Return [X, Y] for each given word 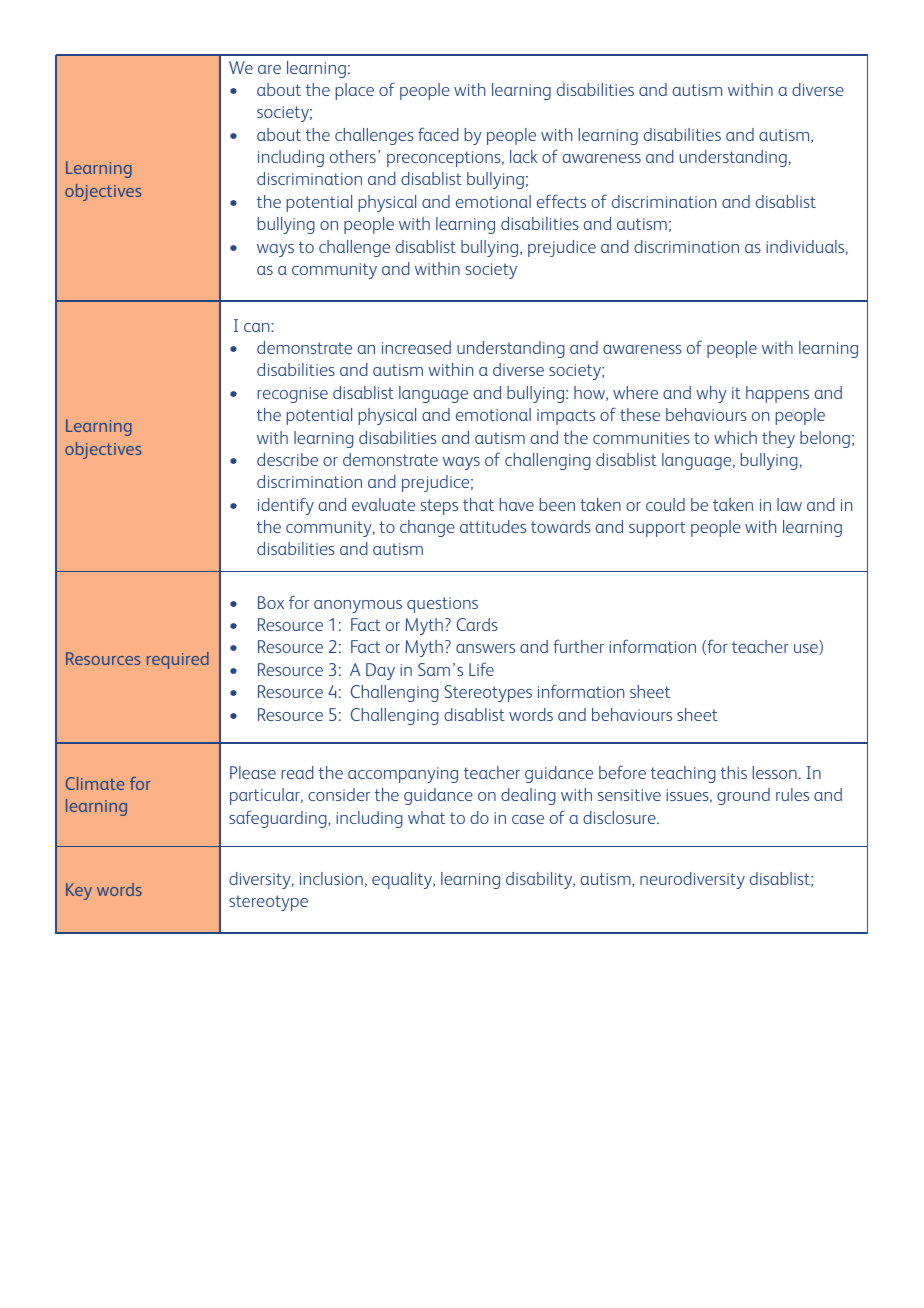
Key [79, 891]
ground [743, 796]
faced [438, 134]
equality [403, 880]
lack [523, 156]
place [354, 91]
